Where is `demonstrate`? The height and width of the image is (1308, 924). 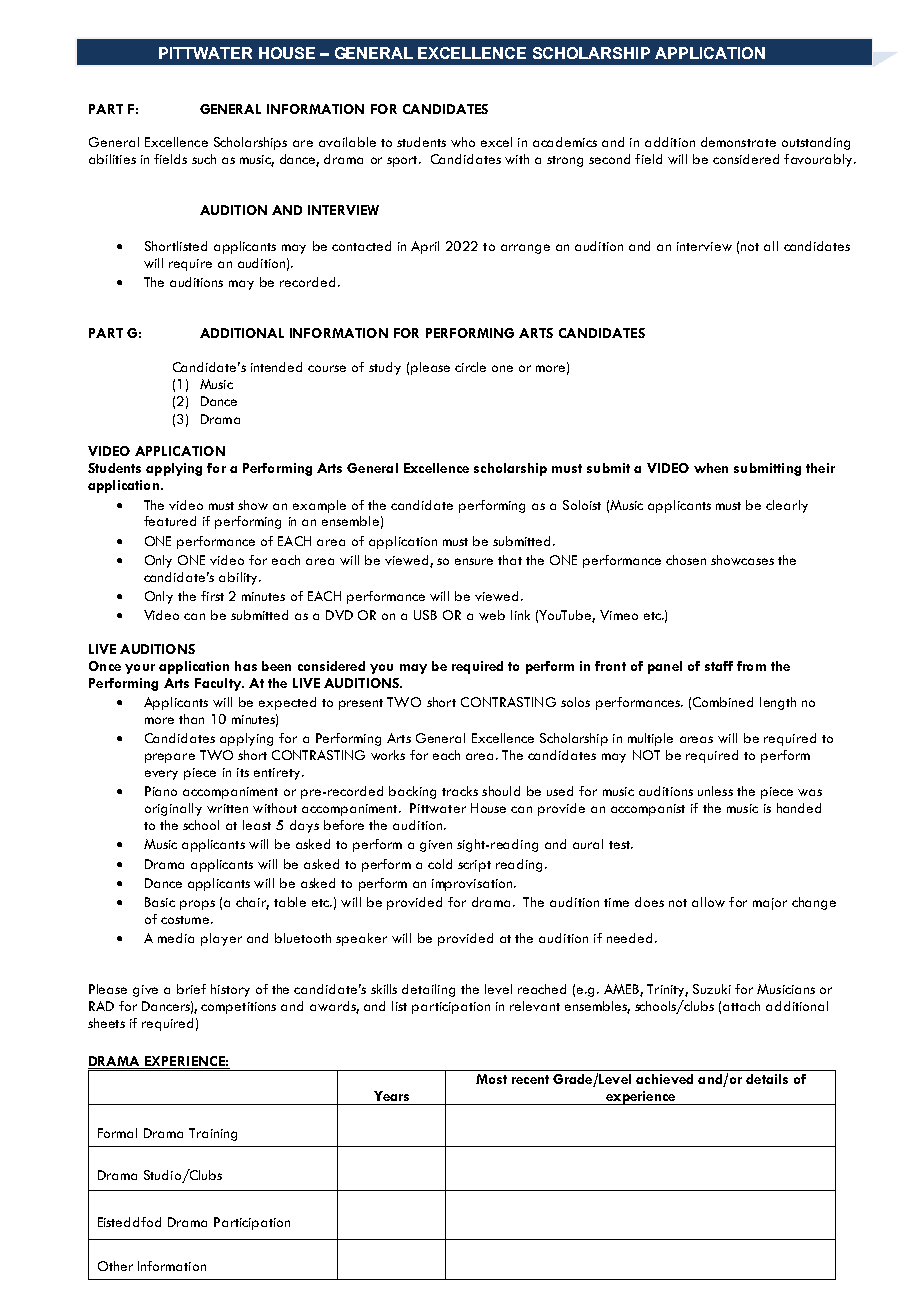 demonstrate is located at coordinates (738, 142).
